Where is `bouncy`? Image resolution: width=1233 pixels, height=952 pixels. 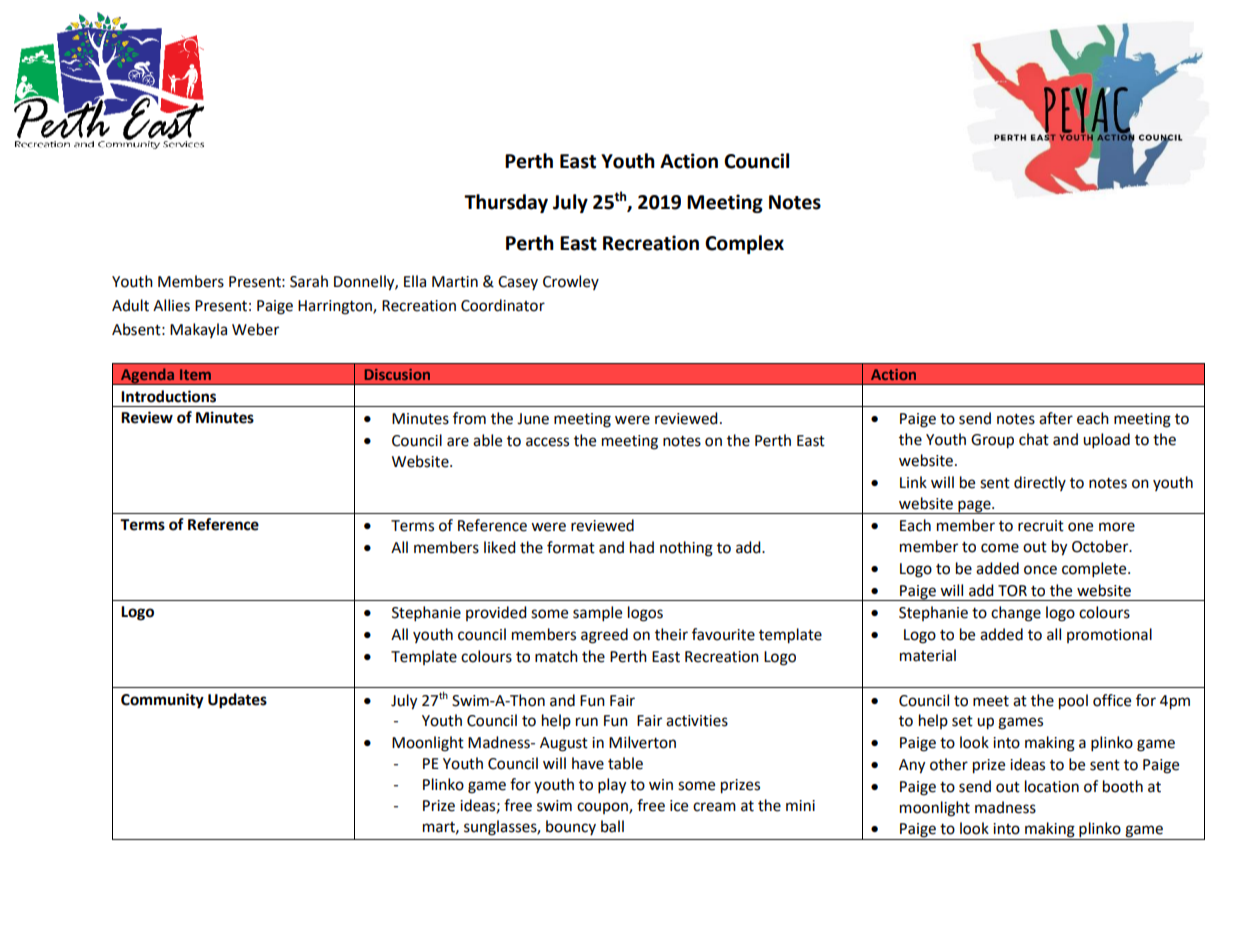
bouncy is located at coordinates (571, 827).
